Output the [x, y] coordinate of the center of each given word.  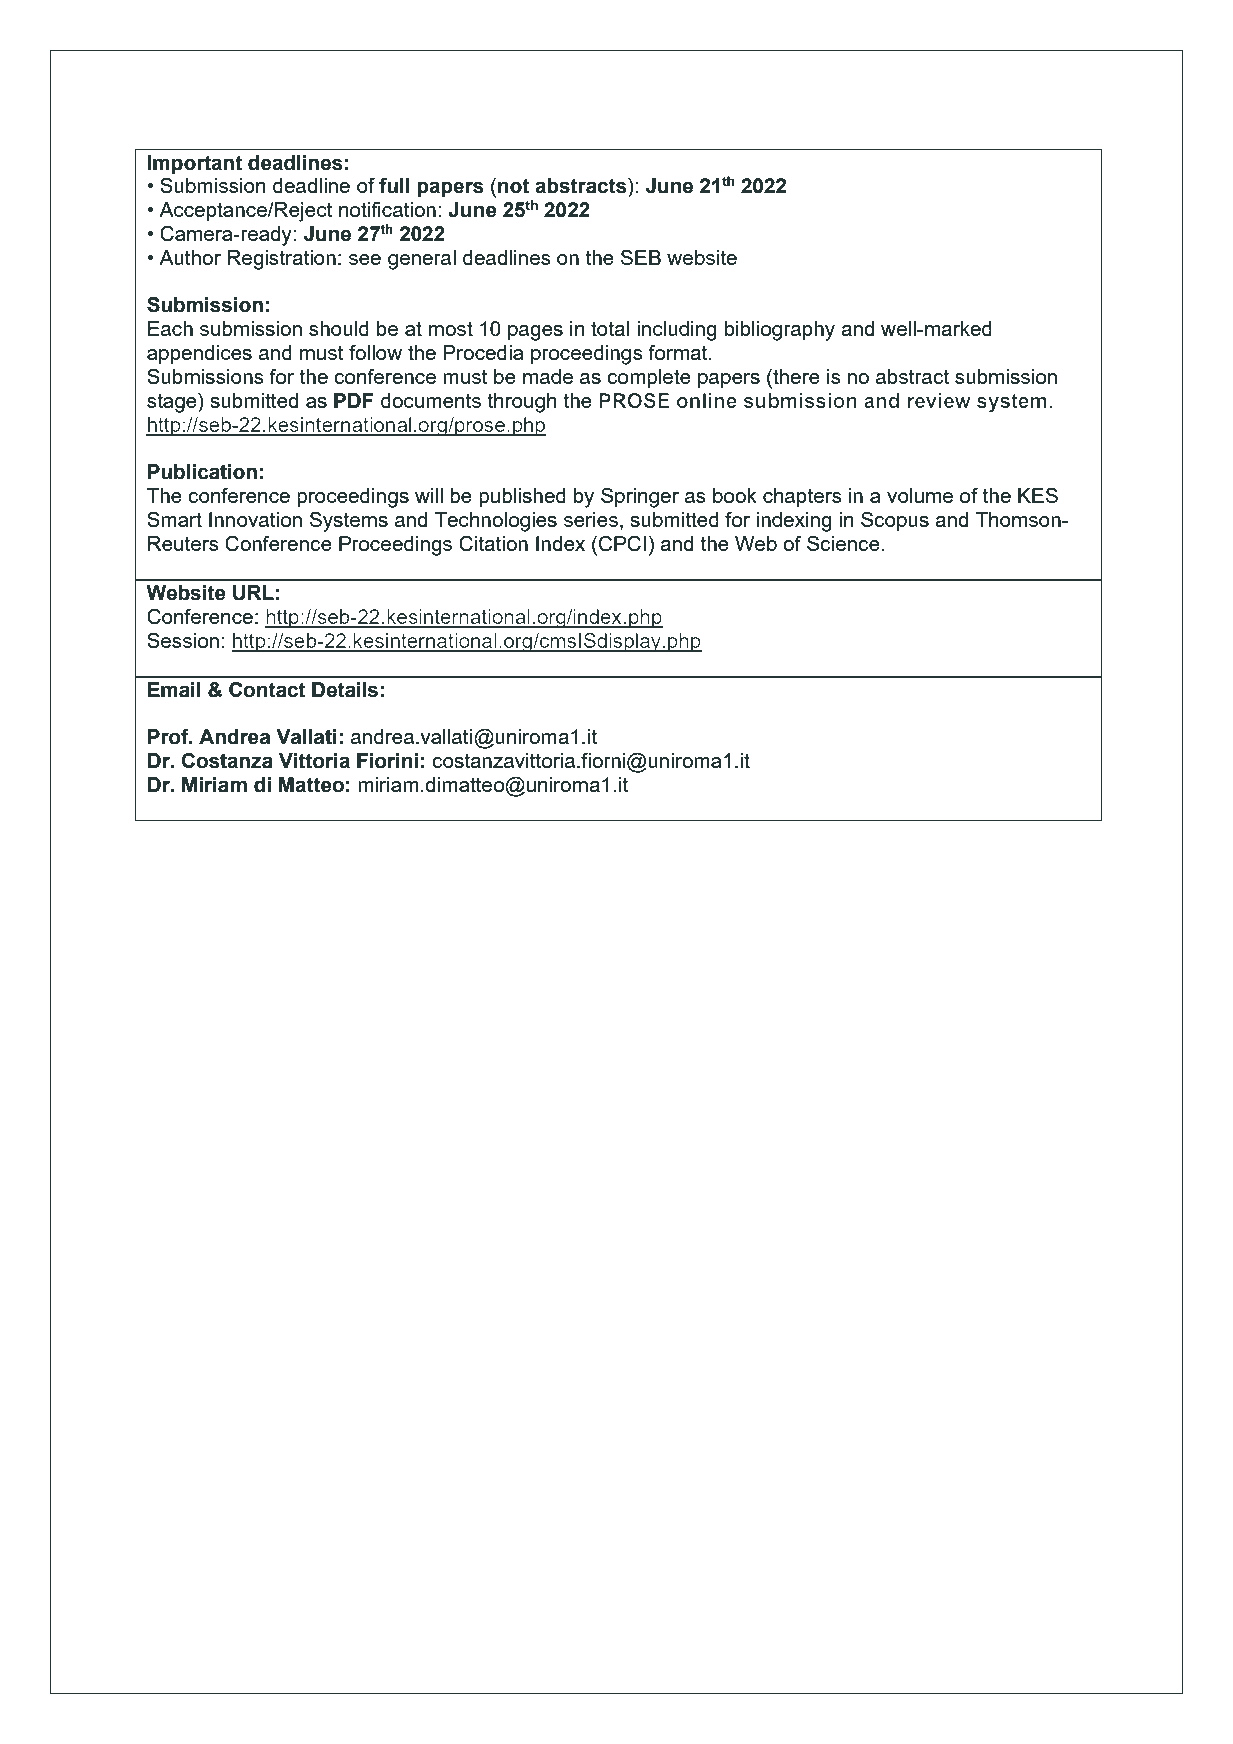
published [522, 498]
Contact [267, 690]
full [394, 186]
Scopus [895, 522]
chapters [802, 497]
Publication [202, 472]
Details [345, 690]
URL [253, 593]
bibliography [780, 331]
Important [195, 165]
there [795, 376]
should [339, 328]
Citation [493, 544]
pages [535, 333]
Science [844, 543]
